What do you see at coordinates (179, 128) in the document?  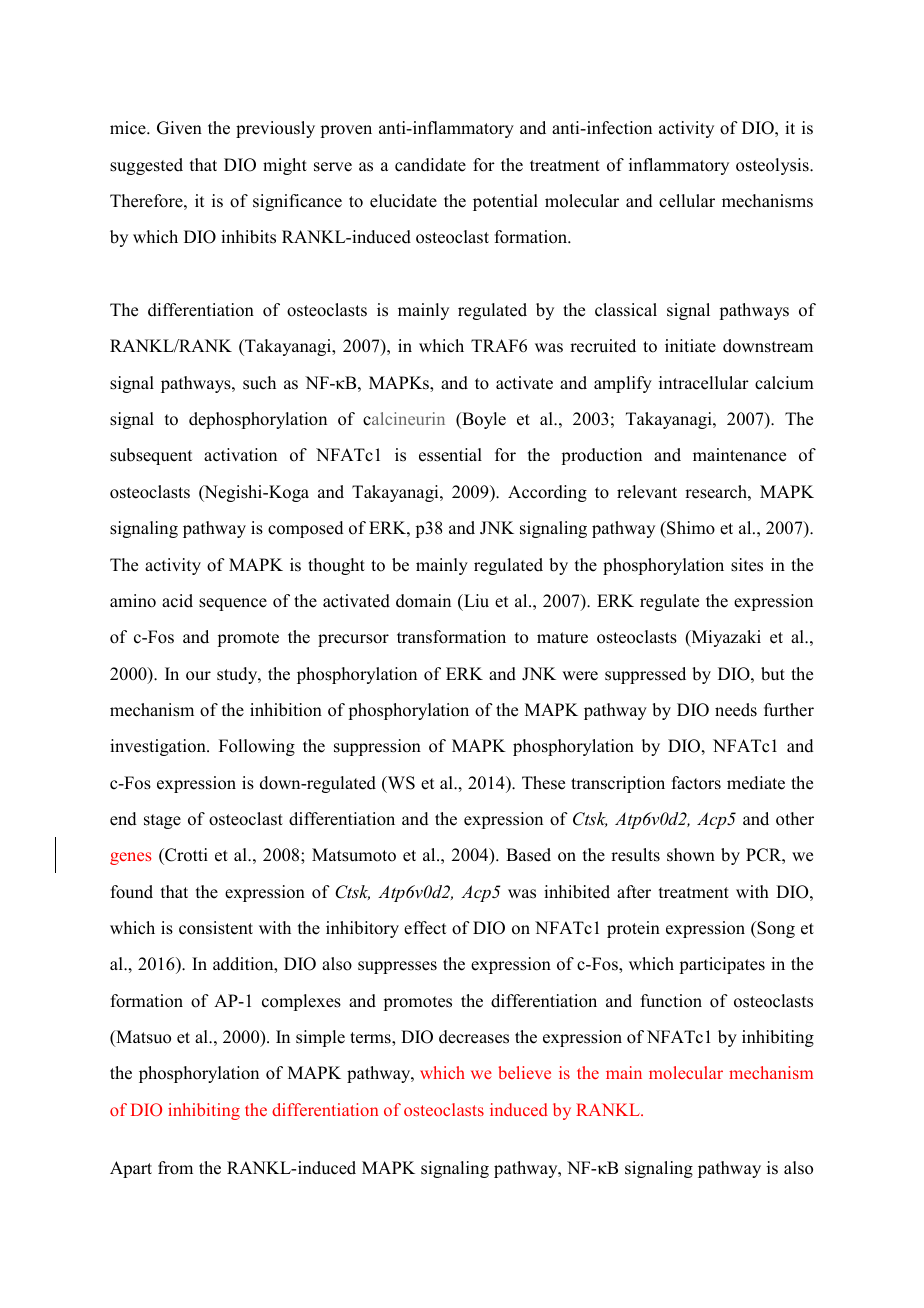 I see `Given` at bounding box center [179, 128].
